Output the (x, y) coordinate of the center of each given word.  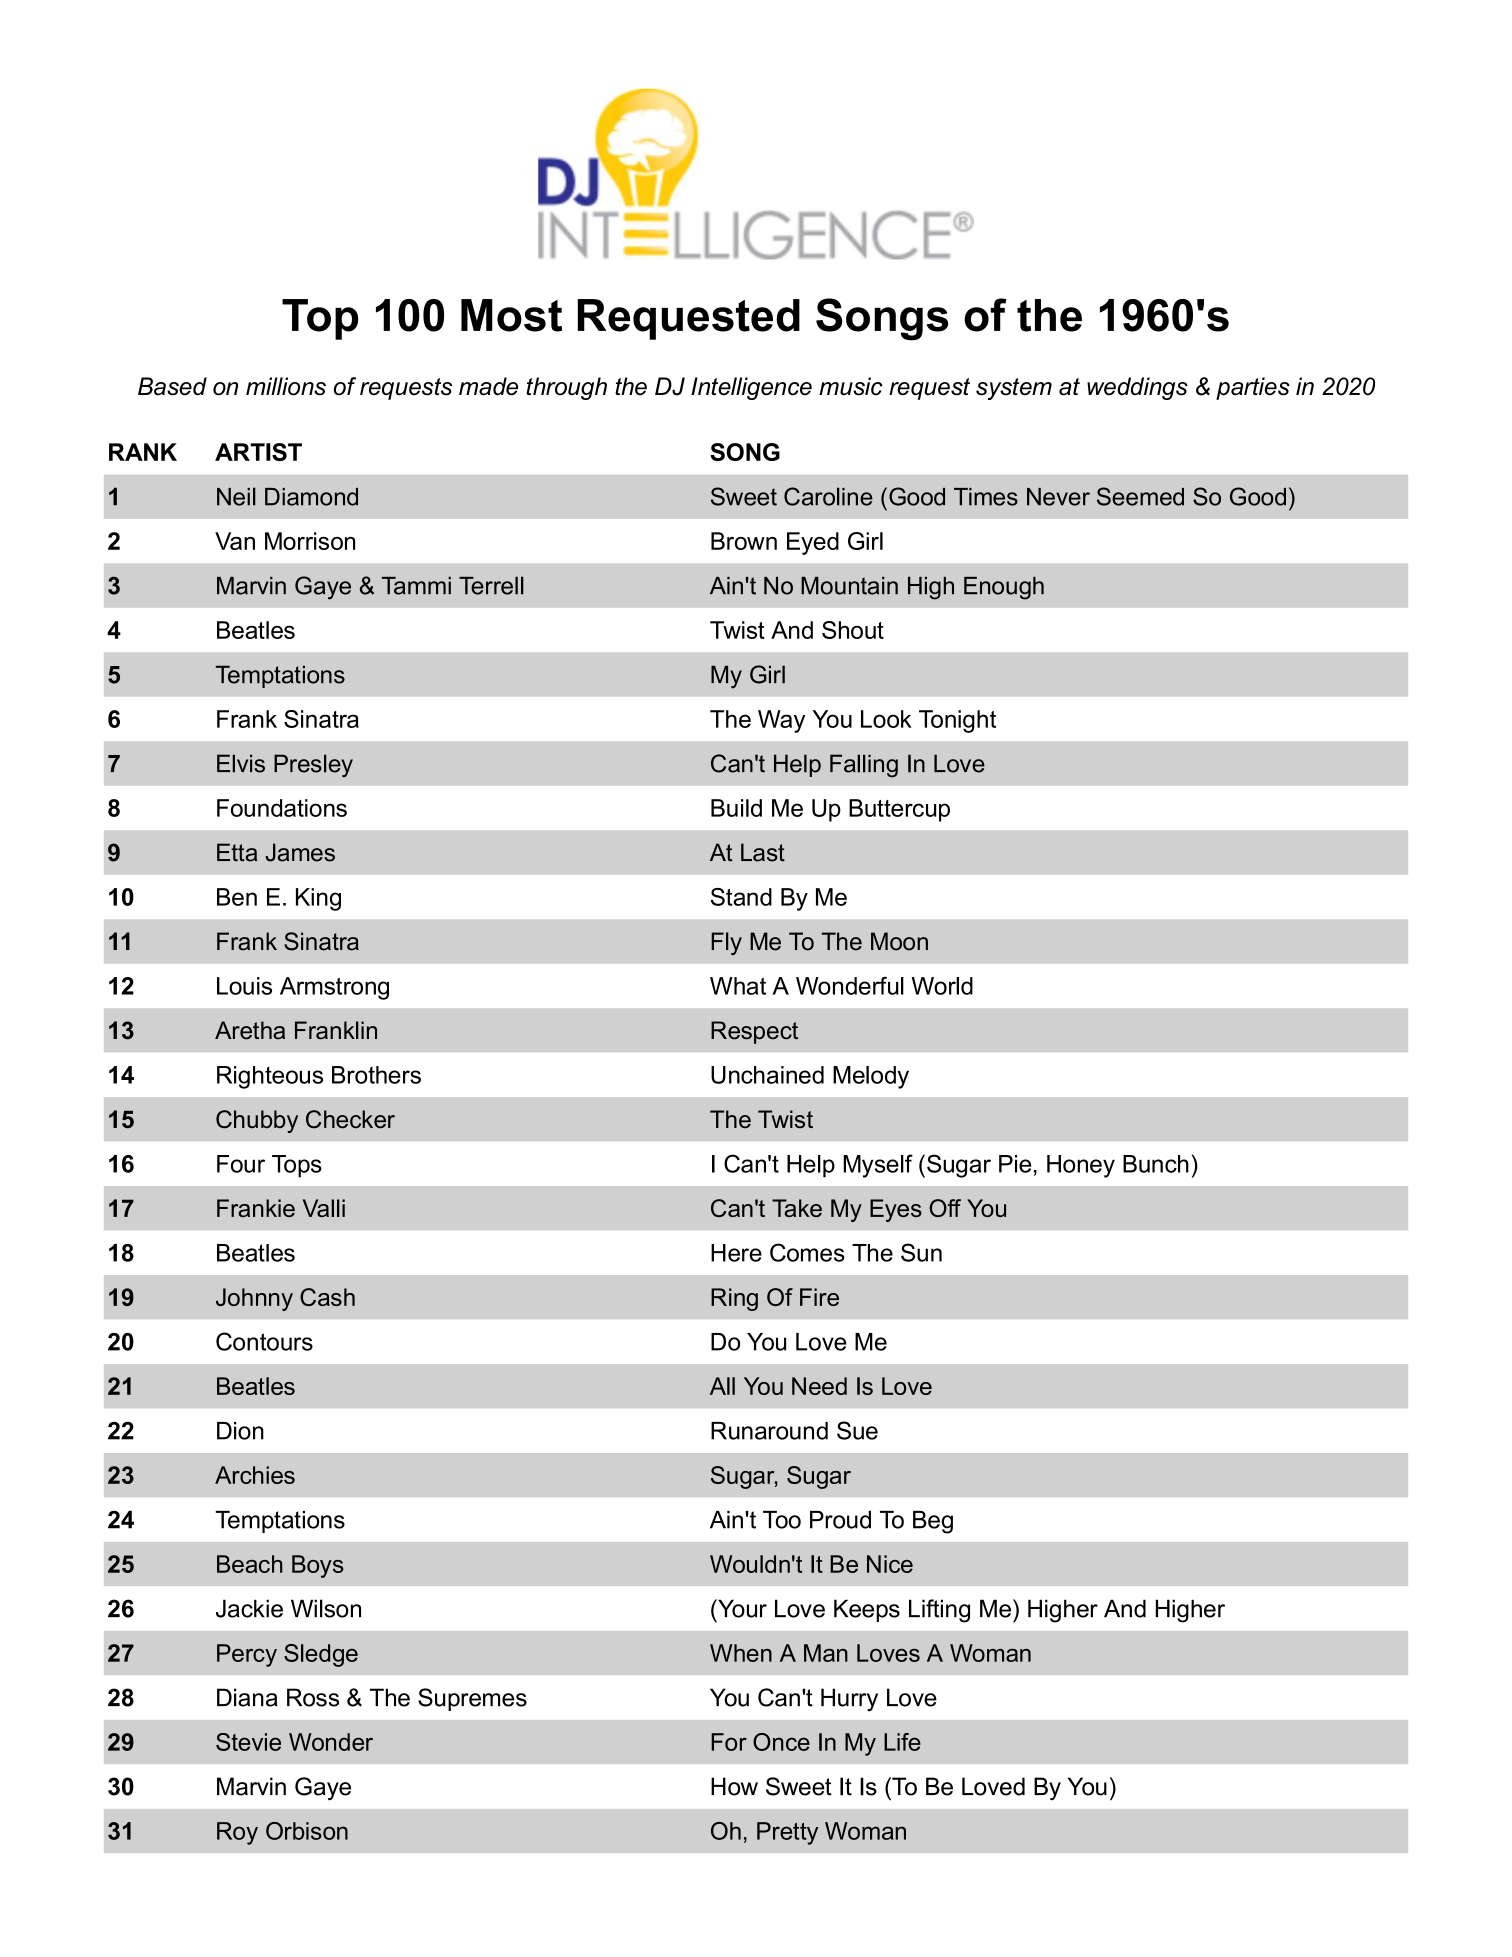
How (734, 1786)
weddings (1137, 388)
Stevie (248, 1742)
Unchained (767, 1075)
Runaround (769, 1431)
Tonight (957, 721)
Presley (313, 765)
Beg (933, 1522)
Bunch (1156, 1164)
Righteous (270, 1077)
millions (286, 386)
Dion (240, 1431)
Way (781, 721)
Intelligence (751, 388)
